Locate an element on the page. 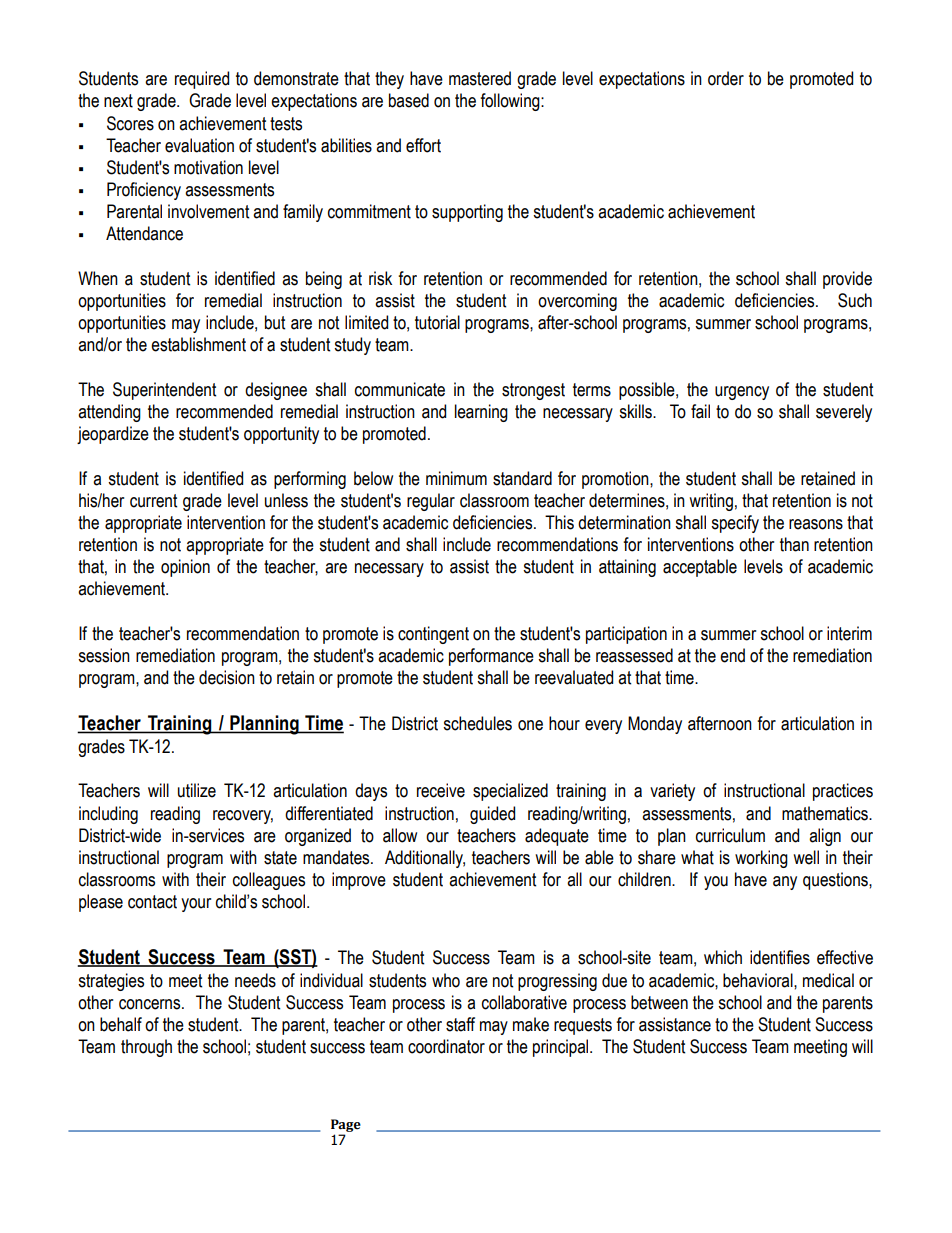 This page has width=952, height=1233. working is located at coordinates (761, 859).
